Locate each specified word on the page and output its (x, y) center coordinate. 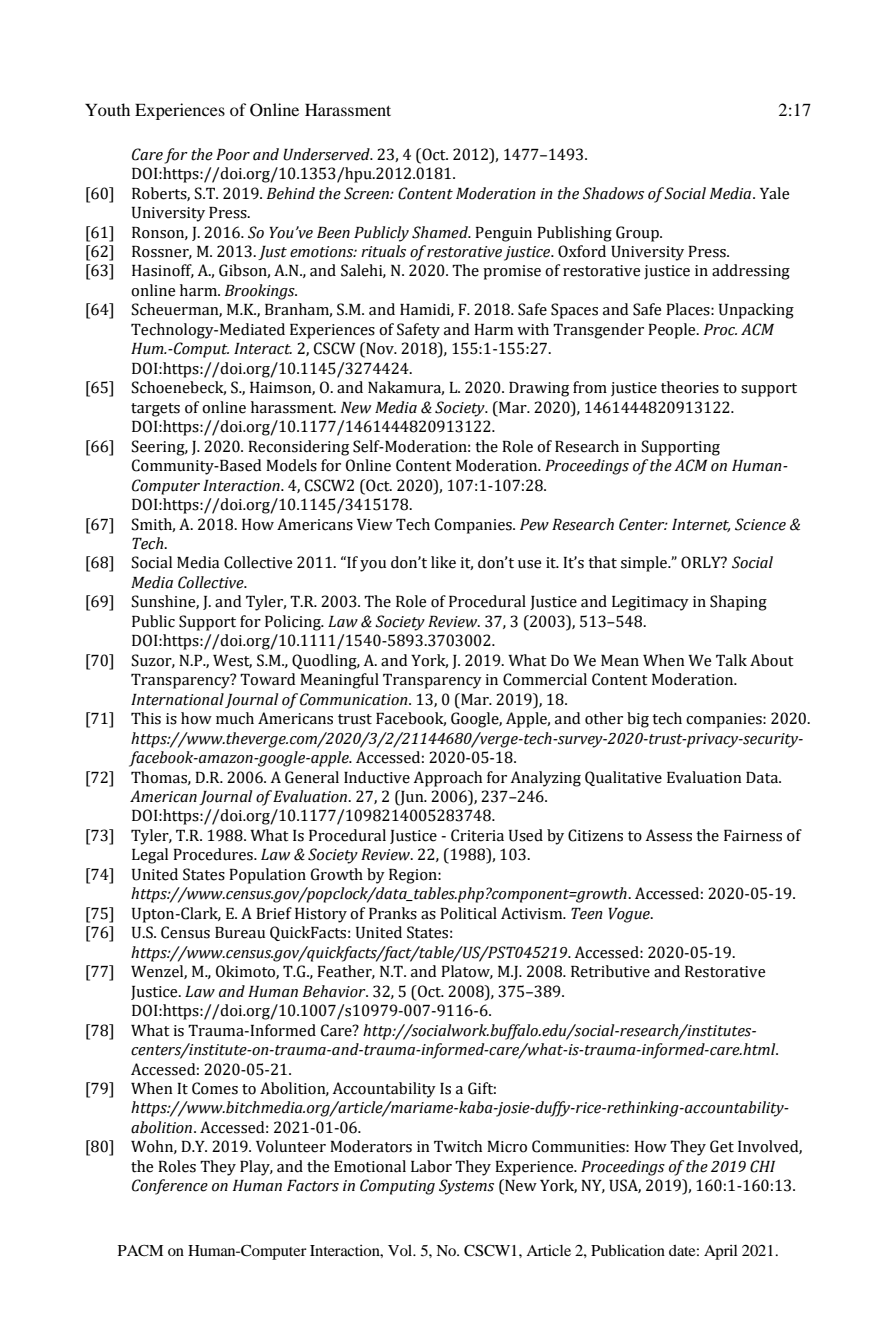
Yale (774, 193)
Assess (669, 835)
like (443, 562)
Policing (294, 623)
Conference (170, 1187)
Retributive (610, 971)
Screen (367, 193)
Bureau (240, 933)
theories (690, 387)
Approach (448, 779)
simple (645, 564)
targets (155, 410)
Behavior (335, 991)
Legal (150, 856)
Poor (233, 155)
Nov (380, 349)
